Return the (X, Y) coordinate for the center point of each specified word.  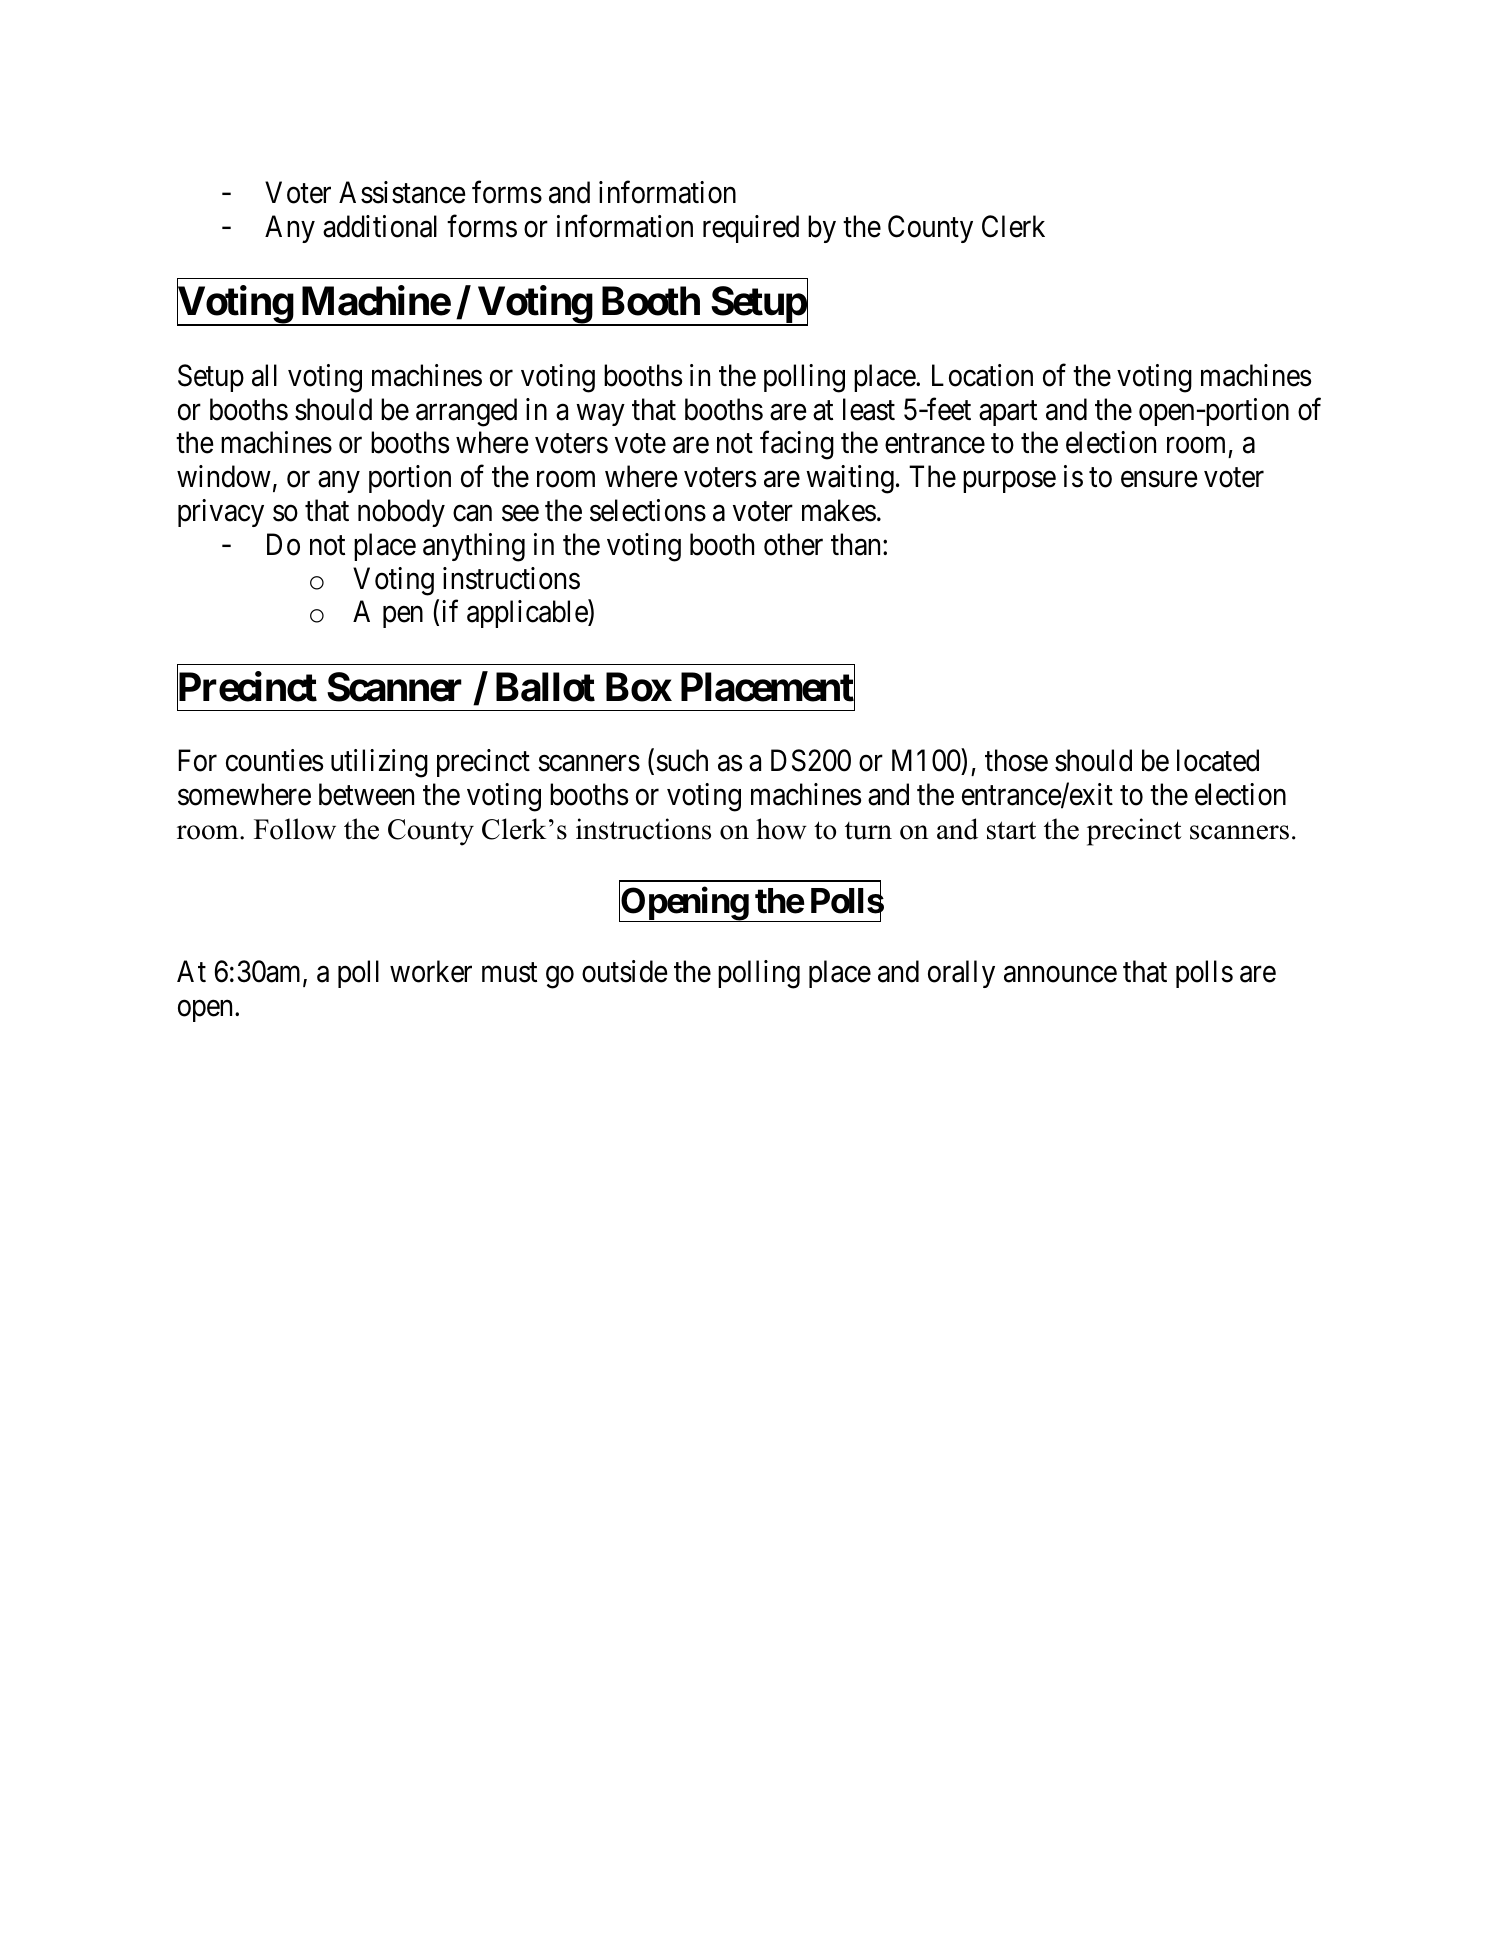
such (682, 760)
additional (380, 226)
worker (431, 971)
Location (982, 375)
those (1016, 760)
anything (474, 547)
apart (1008, 413)
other (793, 544)
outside (624, 971)
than (857, 544)
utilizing (379, 763)
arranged (466, 412)
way (600, 415)
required (751, 229)
